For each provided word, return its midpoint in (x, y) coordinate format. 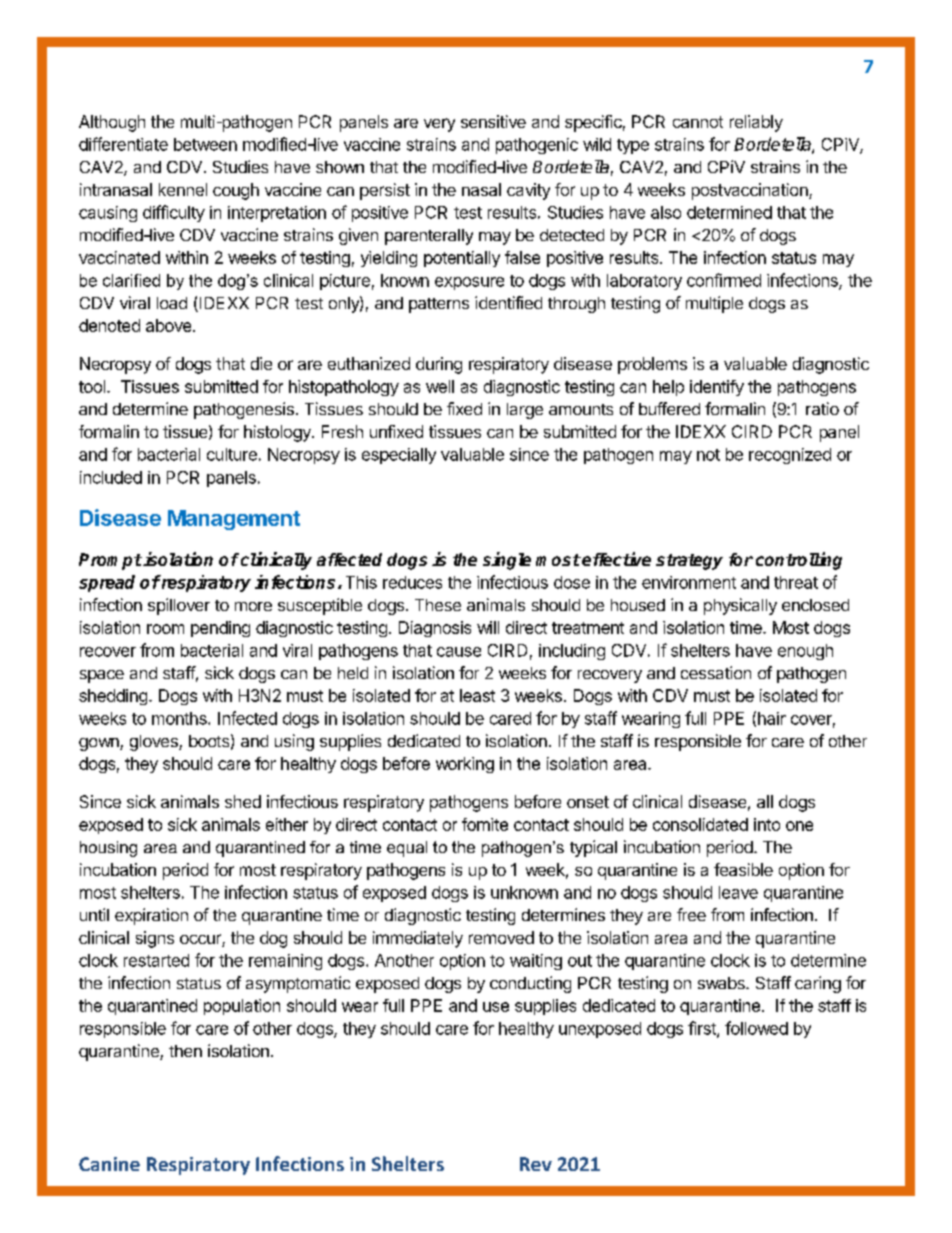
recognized (790, 456)
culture (232, 454)
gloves (155, 743)
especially (399, 456)
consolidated (700, 824)
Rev (536, 1164)
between (205, 144)
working (465, 765)
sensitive (493, 121)
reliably (756, 123)
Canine (109, 1164)
